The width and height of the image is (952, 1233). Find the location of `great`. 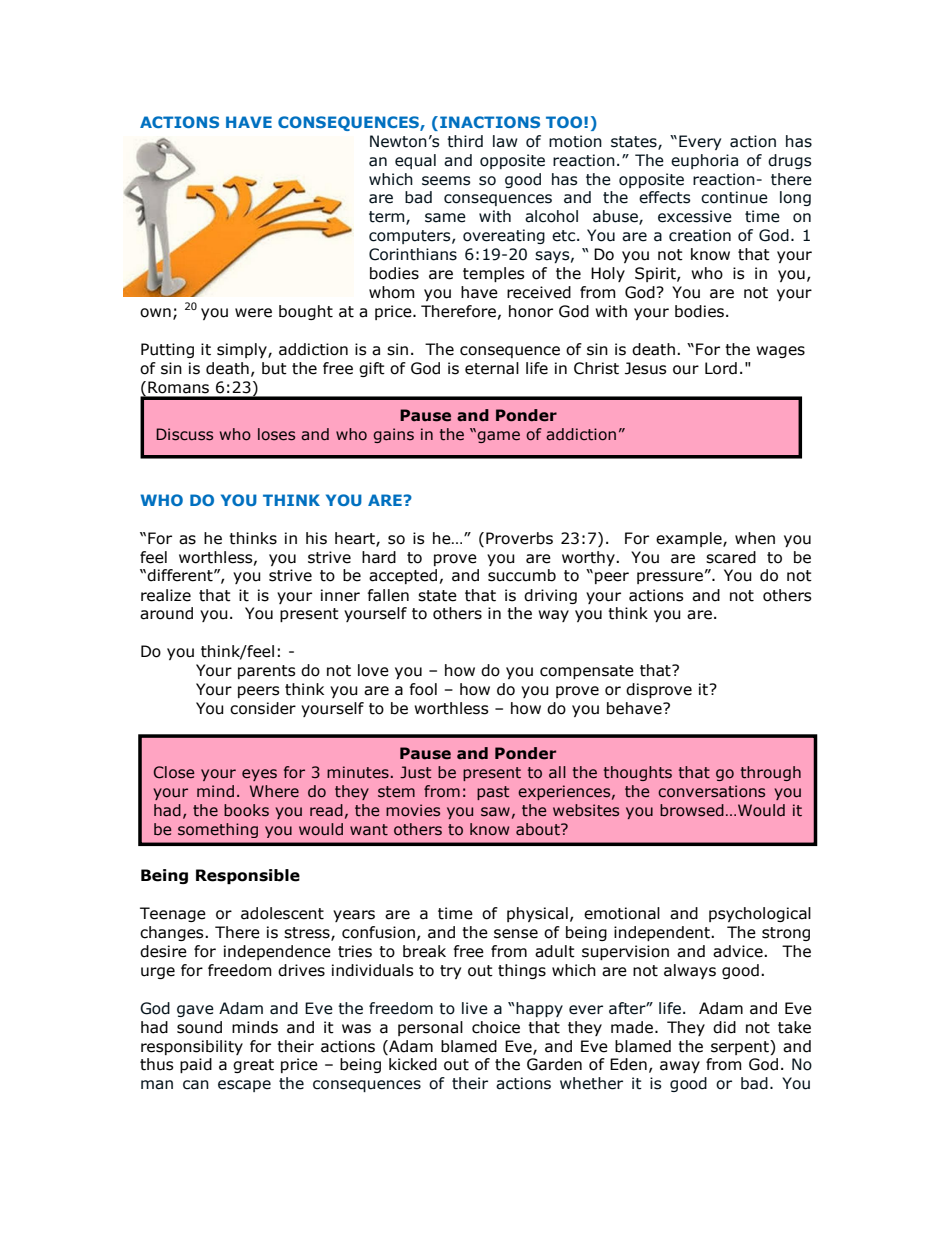

great is located at coordinates (253, 1066).
